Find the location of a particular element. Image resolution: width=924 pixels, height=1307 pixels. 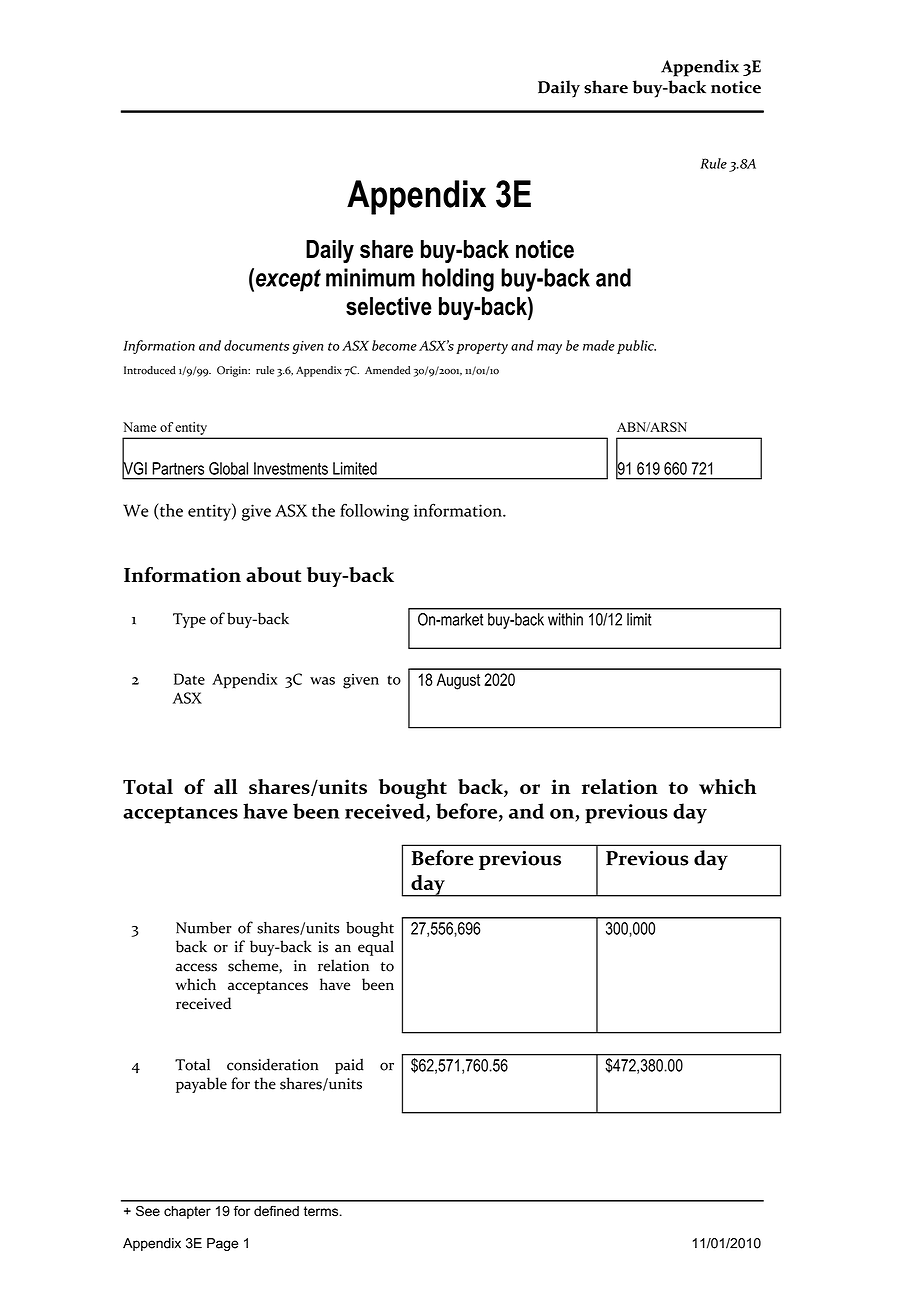

terms is located at coordinates (322, 1211).
